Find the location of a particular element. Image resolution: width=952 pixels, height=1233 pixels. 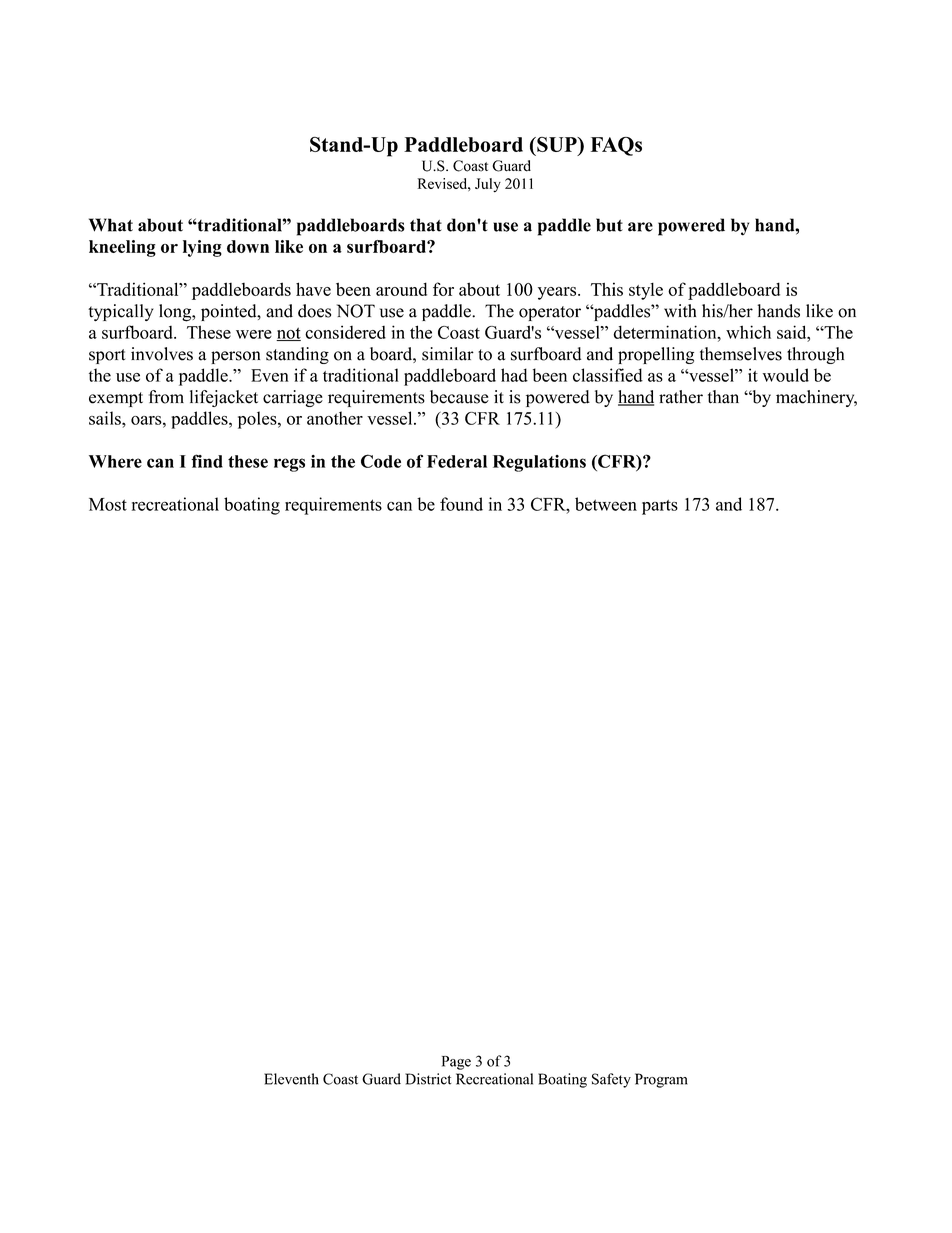

are is located at coordinates (640, 227).
